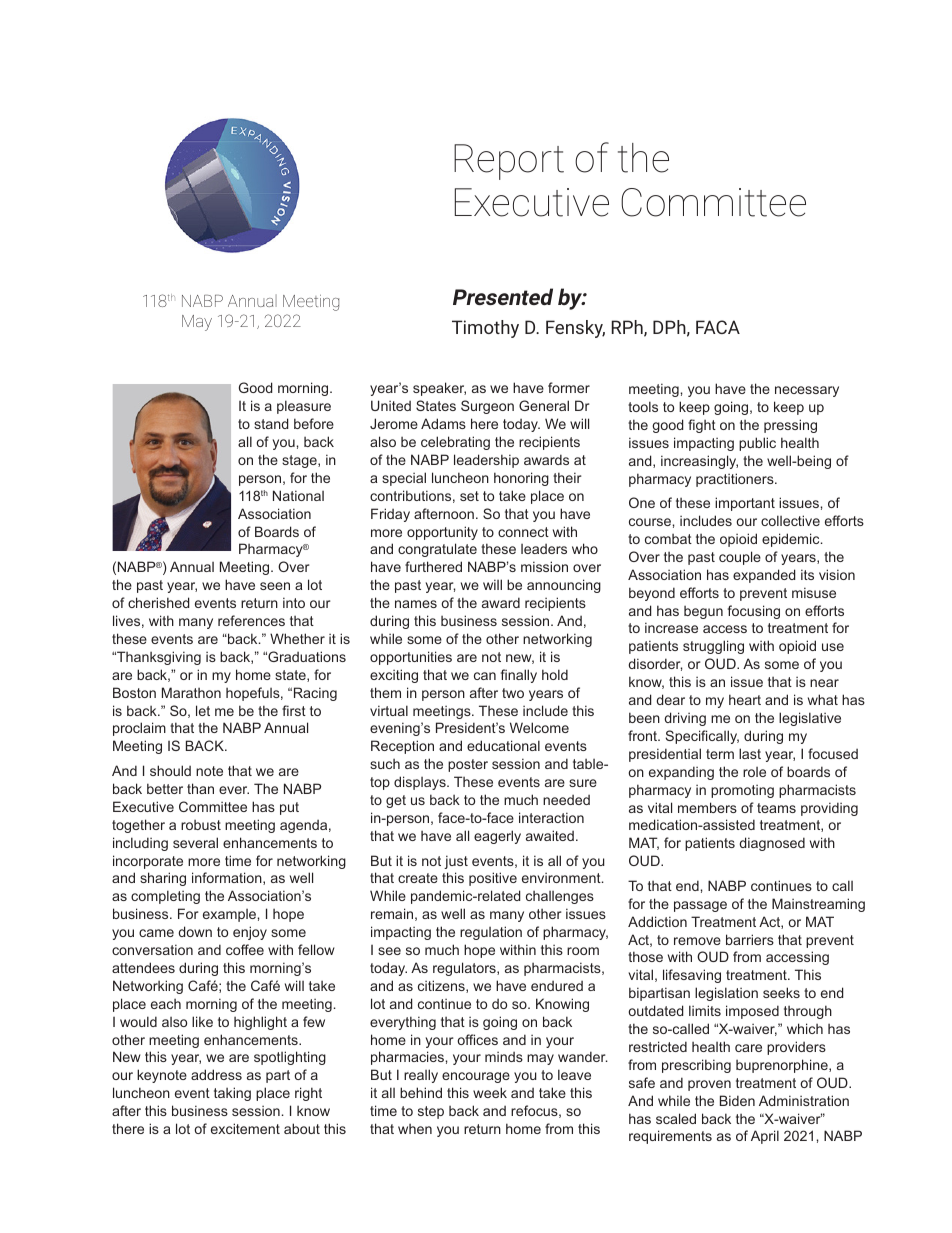 Image resolution: width=952 pixels, height=1233 pixels. What do you see at coordinates (713, 647) in the screenshot?
I see `struggling` at bounding box center [713, 647].
